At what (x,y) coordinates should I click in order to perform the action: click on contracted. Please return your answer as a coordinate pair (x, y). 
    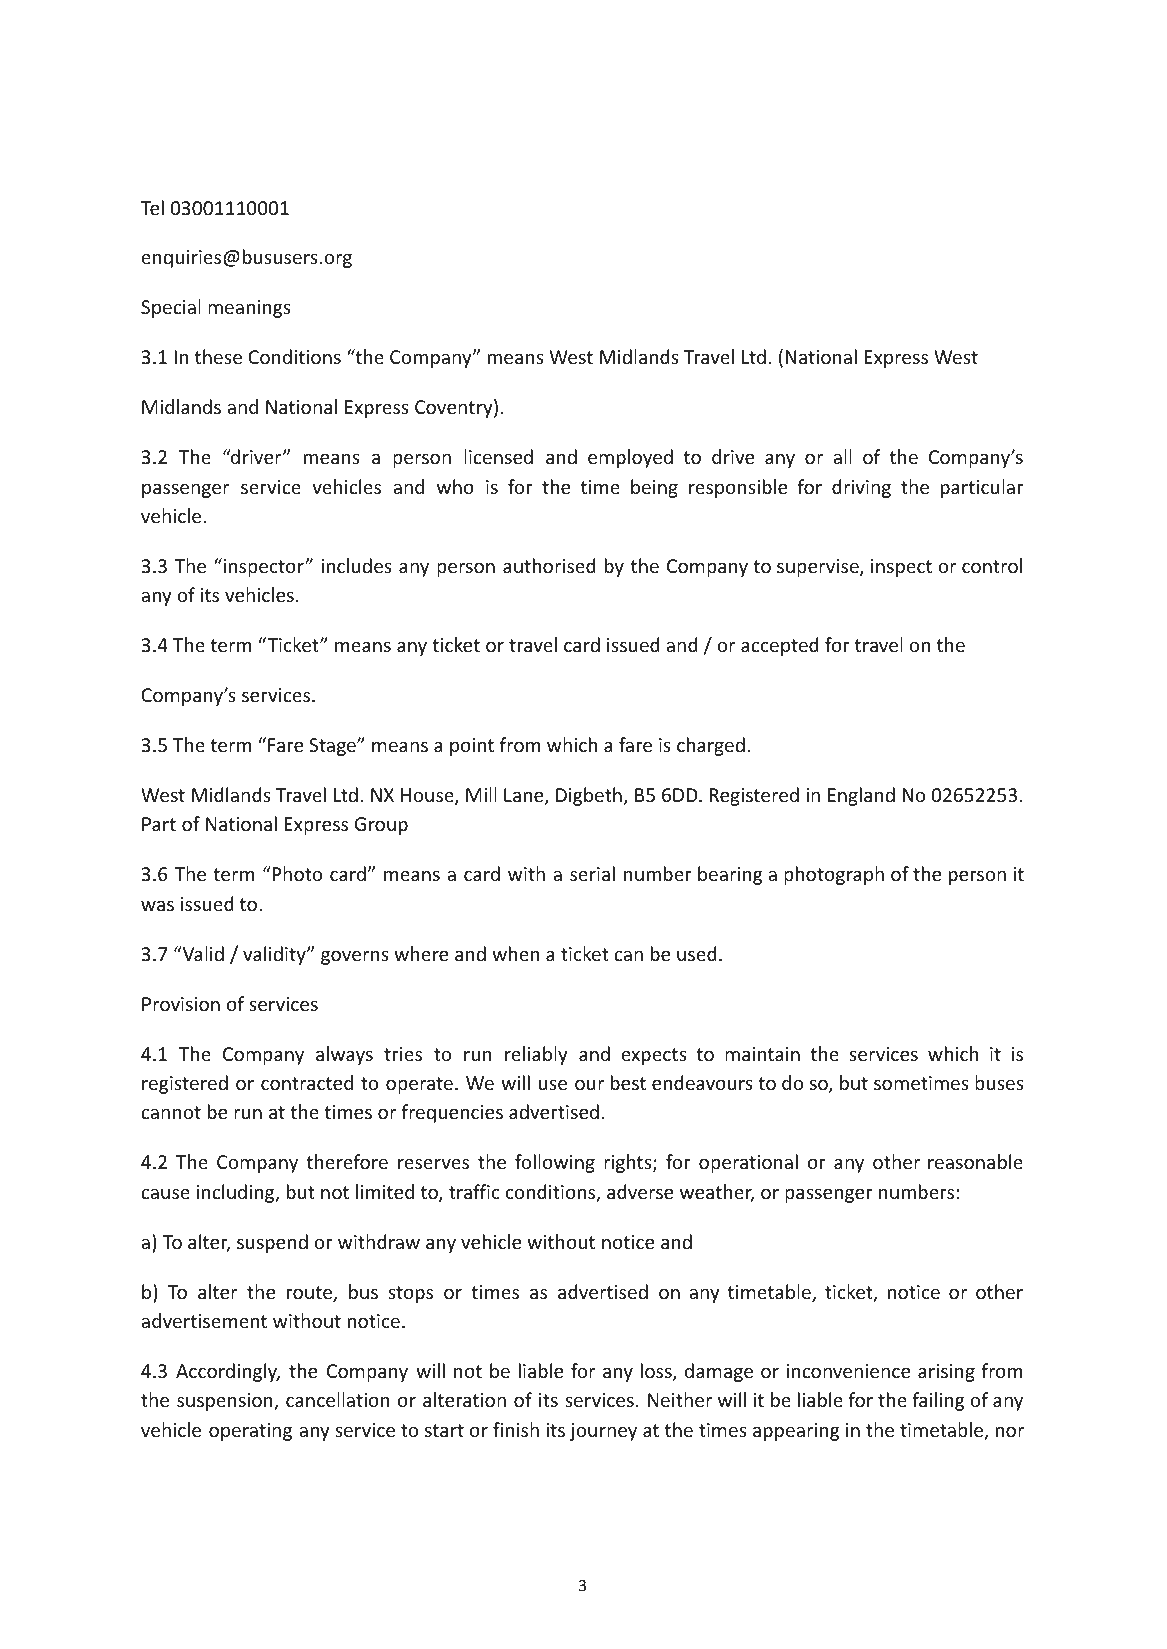
    Looking at the image, I should click on (307, 1082).
